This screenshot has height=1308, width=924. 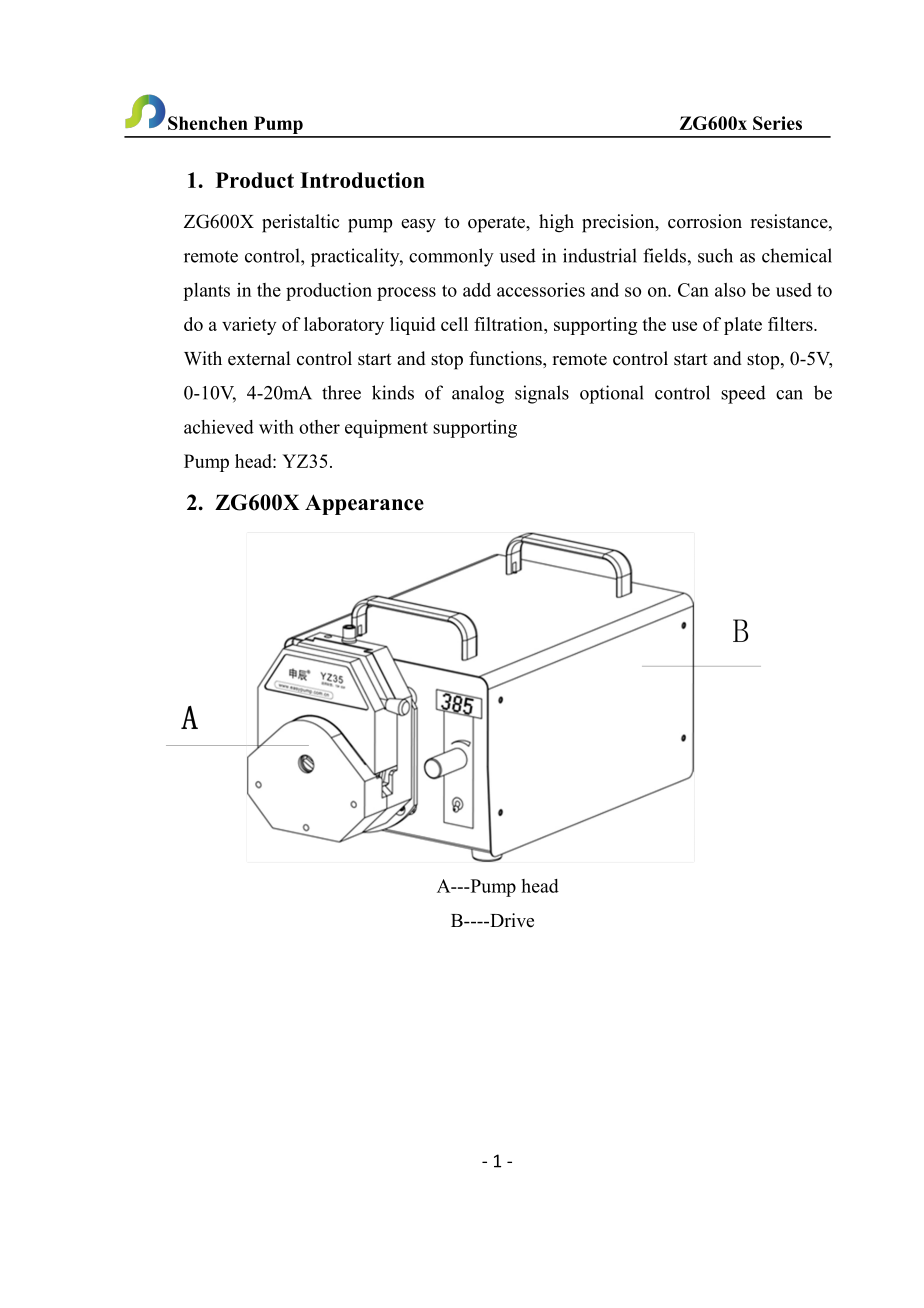 What do you see at coordinates (705, 221) in the screenshot?
I see `corrosion` at bounding box center [705, 221].
